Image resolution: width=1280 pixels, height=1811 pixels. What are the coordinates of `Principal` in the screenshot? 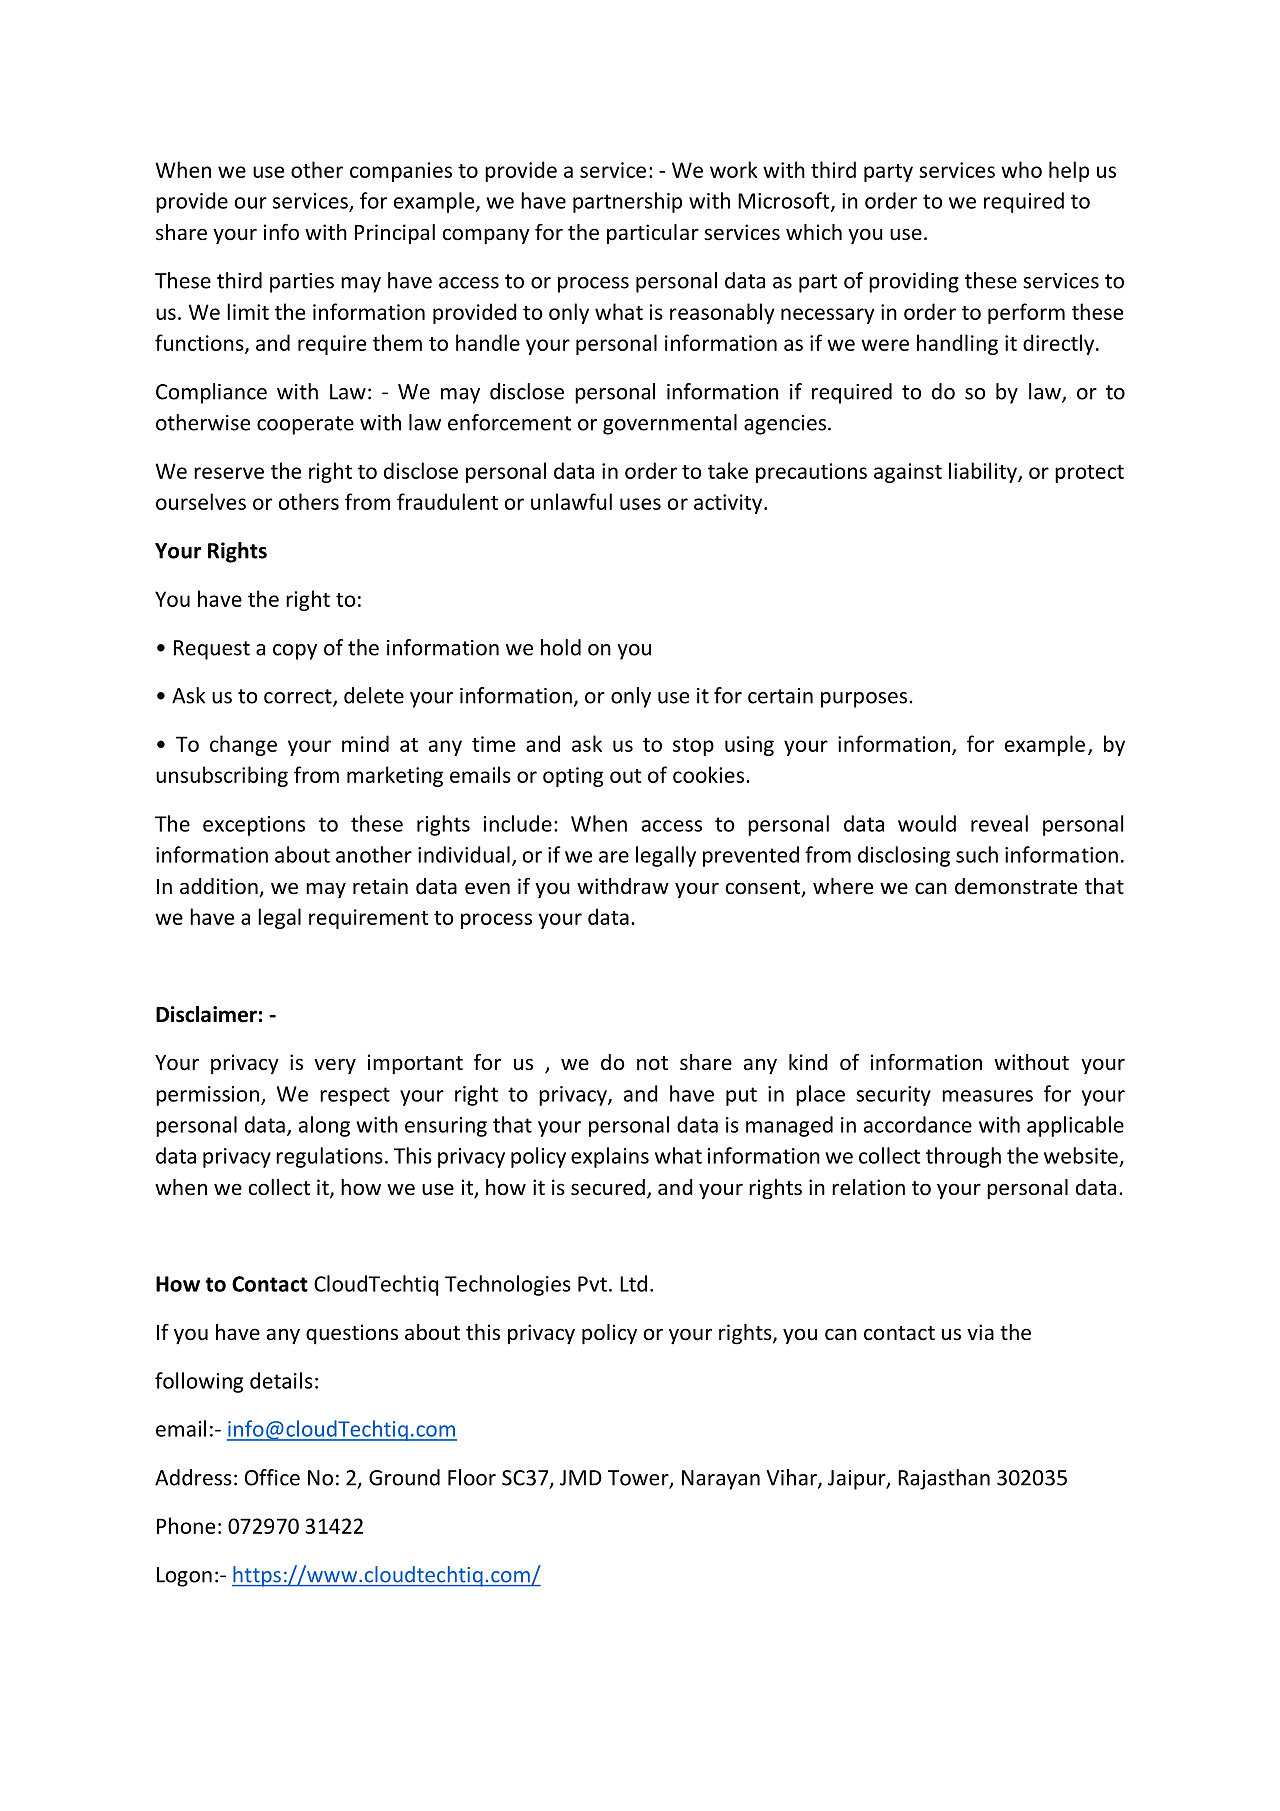 It's located at (395, 234).
